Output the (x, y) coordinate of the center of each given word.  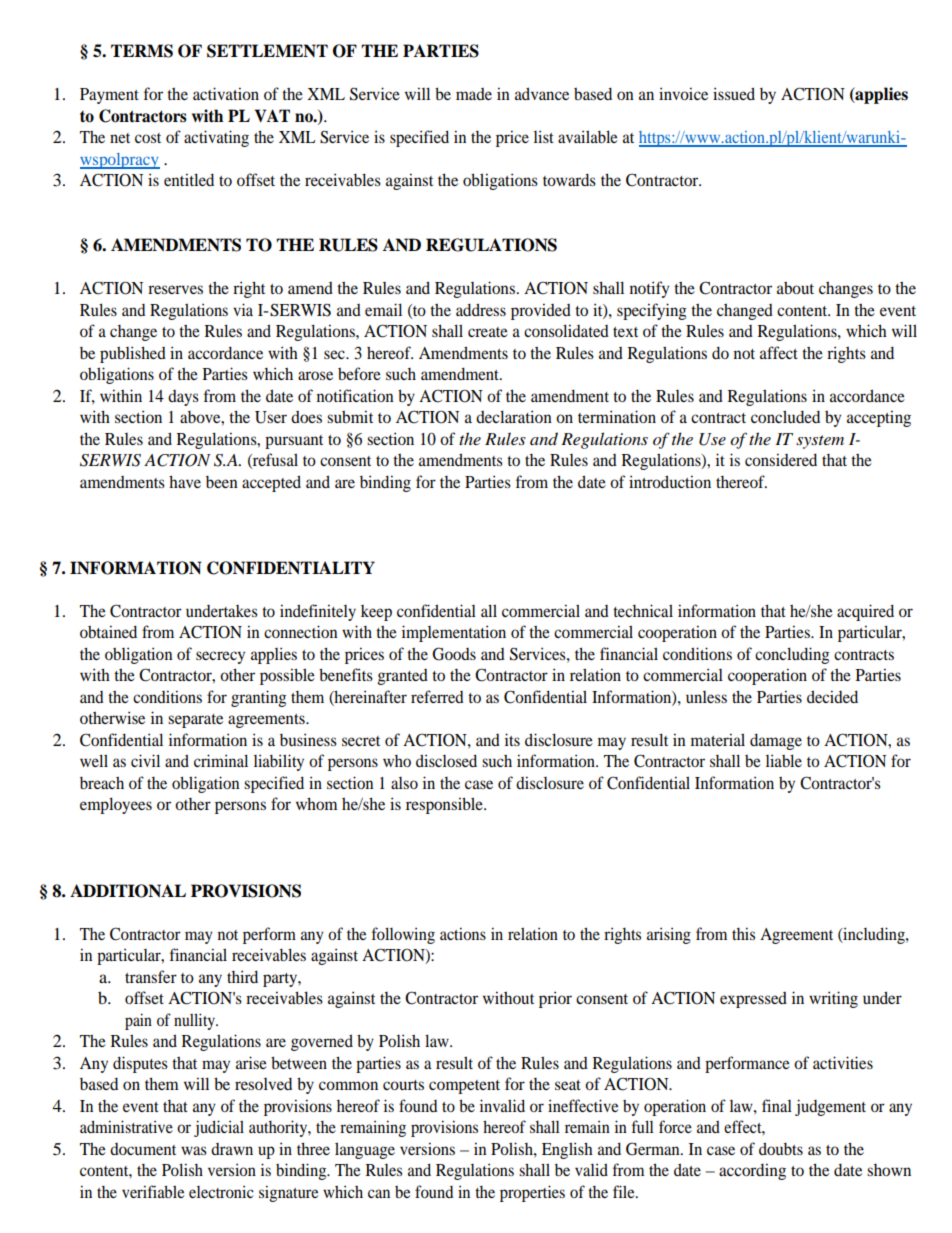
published (133, 354)
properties (532, 1193)
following (403, 935)
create (488, 332)
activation (226, 93)
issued (734, 93)
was (194, 1150)
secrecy (220, 657)
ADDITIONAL (128, 891)
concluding (792, 655)
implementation (454, 633)
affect (779, 352)
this (743, 933)
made (474, 94)
